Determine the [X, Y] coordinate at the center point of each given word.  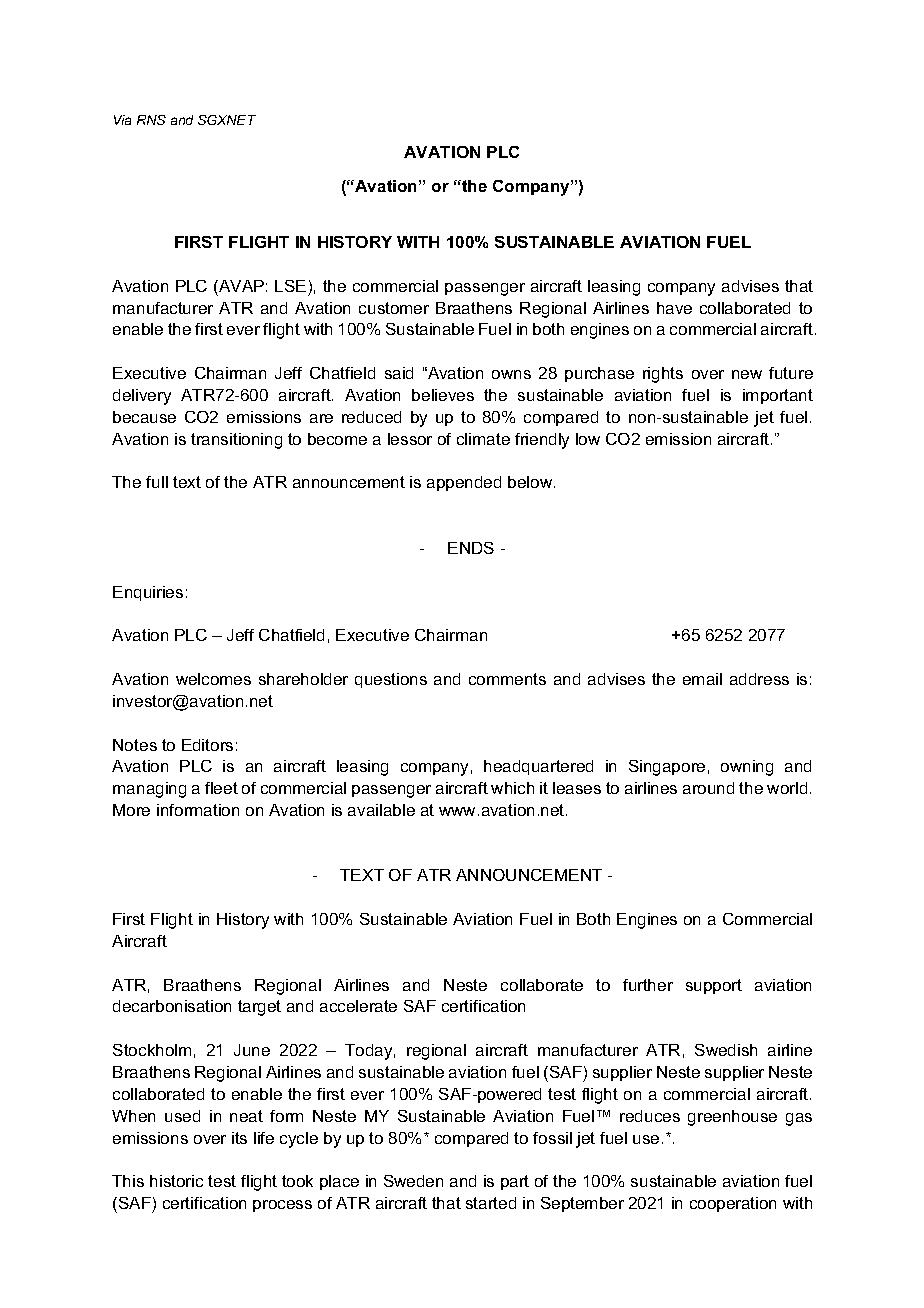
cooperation [733, 1204]
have [674, 308]
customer [394, 308]
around [708, 788]
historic [176, 1181]
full [157, 482]
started [491, 1203]
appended [464, 483]
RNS [151, 120]
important [778, 396]
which [512, 788]
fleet [221, 788]
